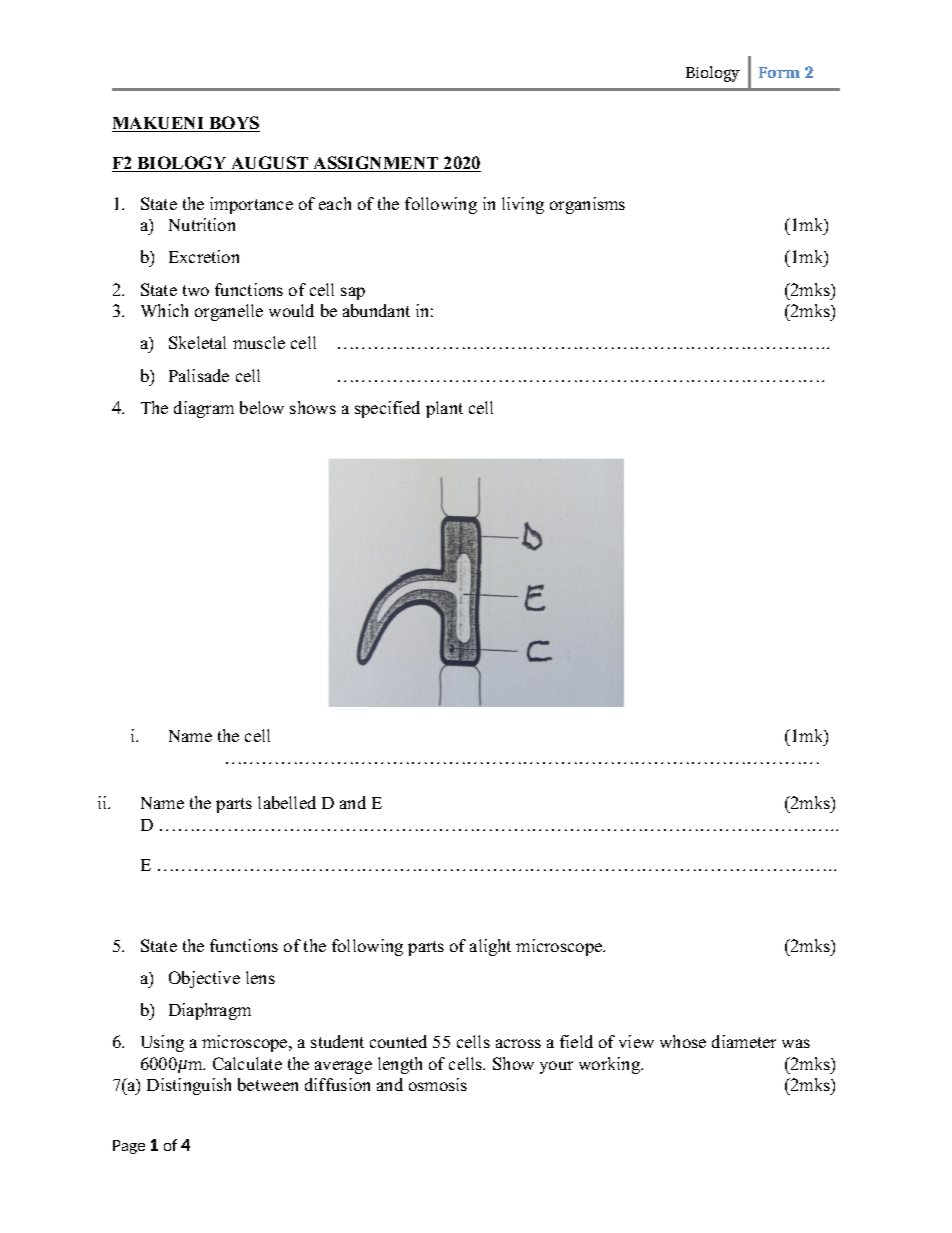 The height and width of the page is (1233, 952). Describe the element at coordinates (233, 124) in the page. I see `BOYS` at that location.
